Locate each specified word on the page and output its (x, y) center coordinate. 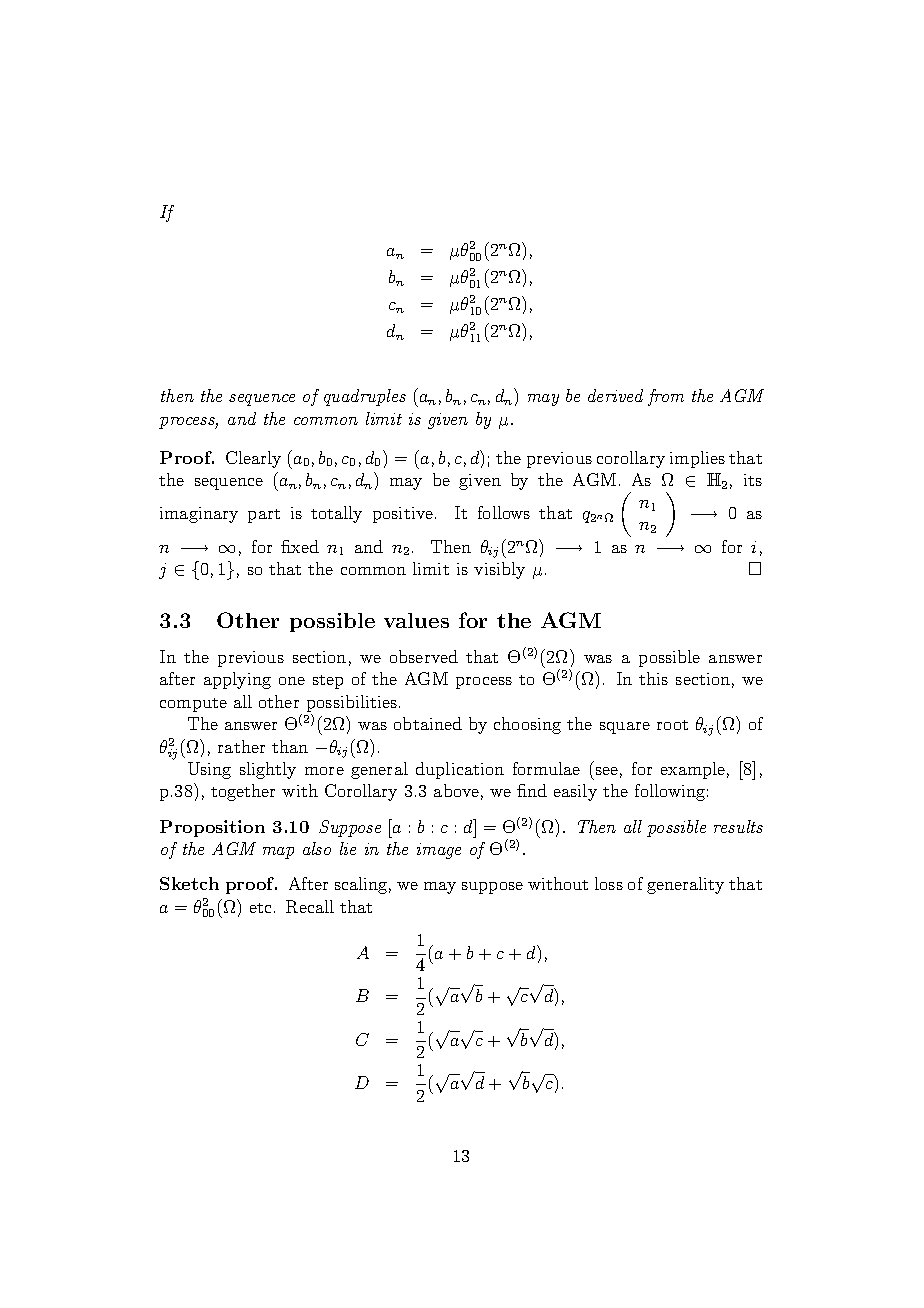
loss (609, 883)
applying (237, 680)
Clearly (253, 459)
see (607, 771)
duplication (460, 770)
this (653, 678)
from (666, 397)
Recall (310, 906)
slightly (268, 770)
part (264, 516)
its (753, 480)
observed (424, 656)
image (439, 851)
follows (504, 512)
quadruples (365, 397)
